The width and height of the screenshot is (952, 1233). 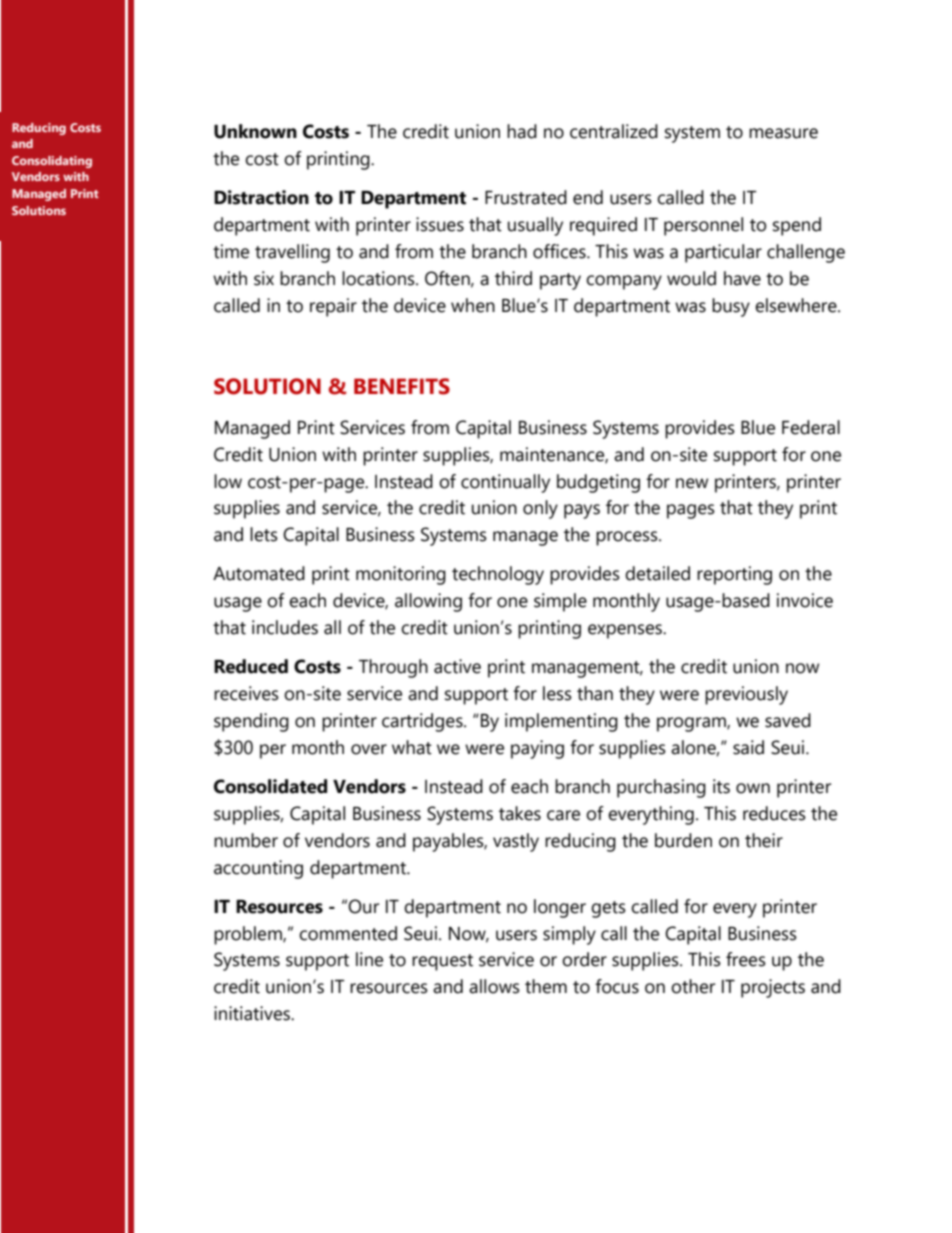 I want to click on BENEFITS, so click(x=402, y=386).
